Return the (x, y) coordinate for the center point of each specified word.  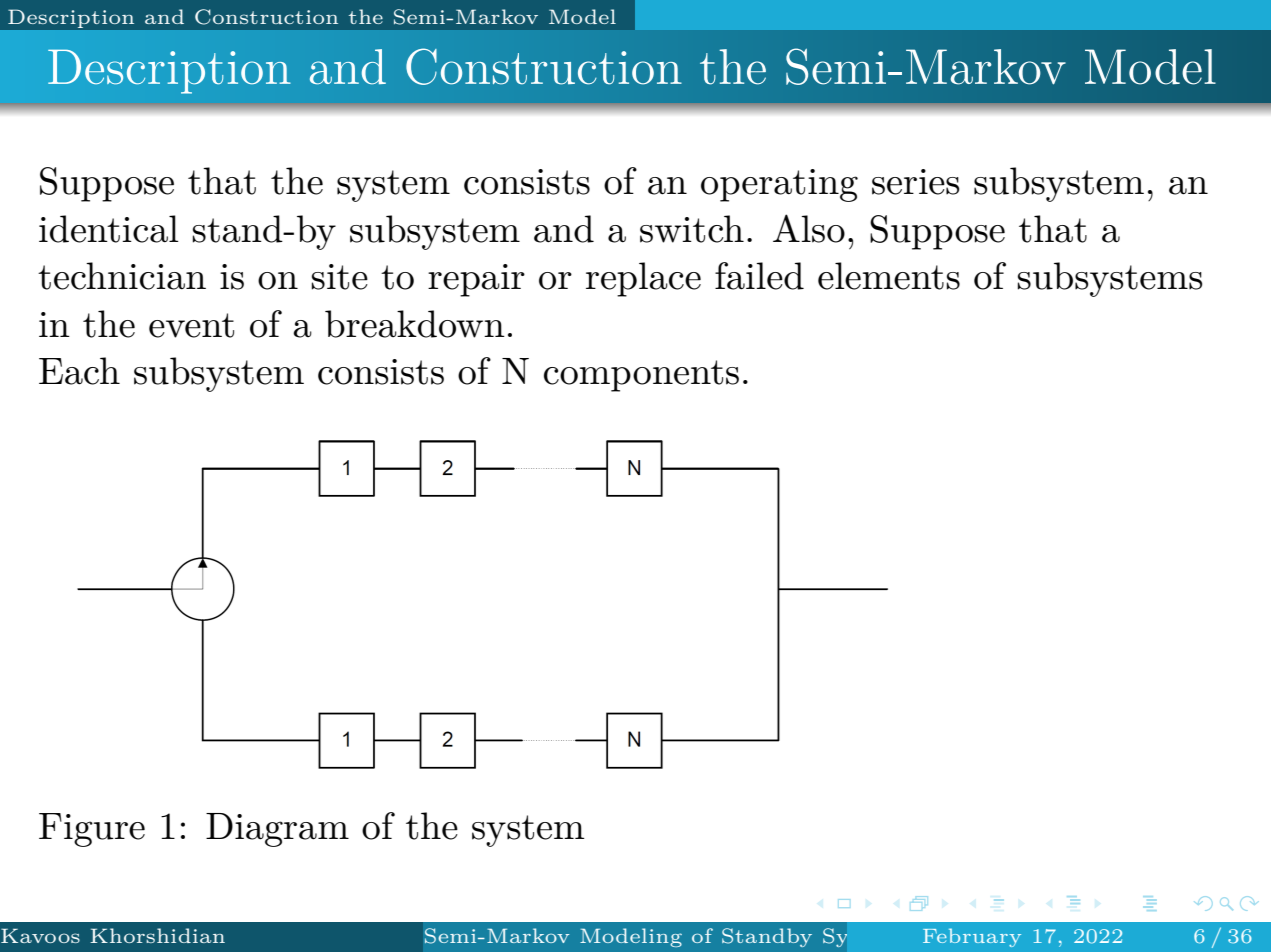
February (972, 937)
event (191, 325)
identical (108, 229)
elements (889, 276)
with (947, 935)
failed (759, 276)
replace (643, 279)
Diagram (277, 830)
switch (692, 229)
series (915, 182)
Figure (92, 830)
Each (79, 371)
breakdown (415, 324)
